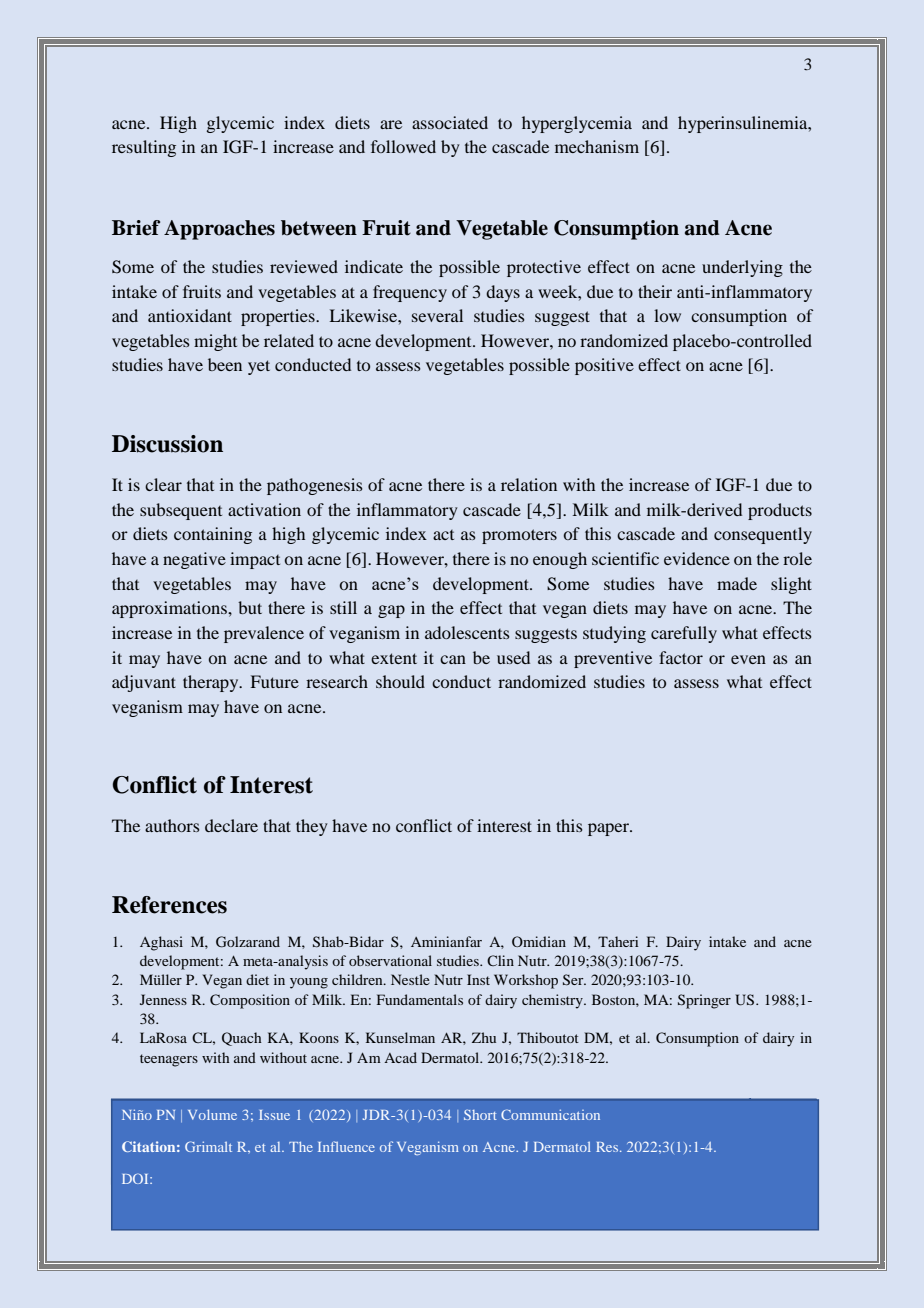 The image size is (924, 1308). Describe the element at coordinates (450, 122) in the screenshot. I see `associated` at that location.
